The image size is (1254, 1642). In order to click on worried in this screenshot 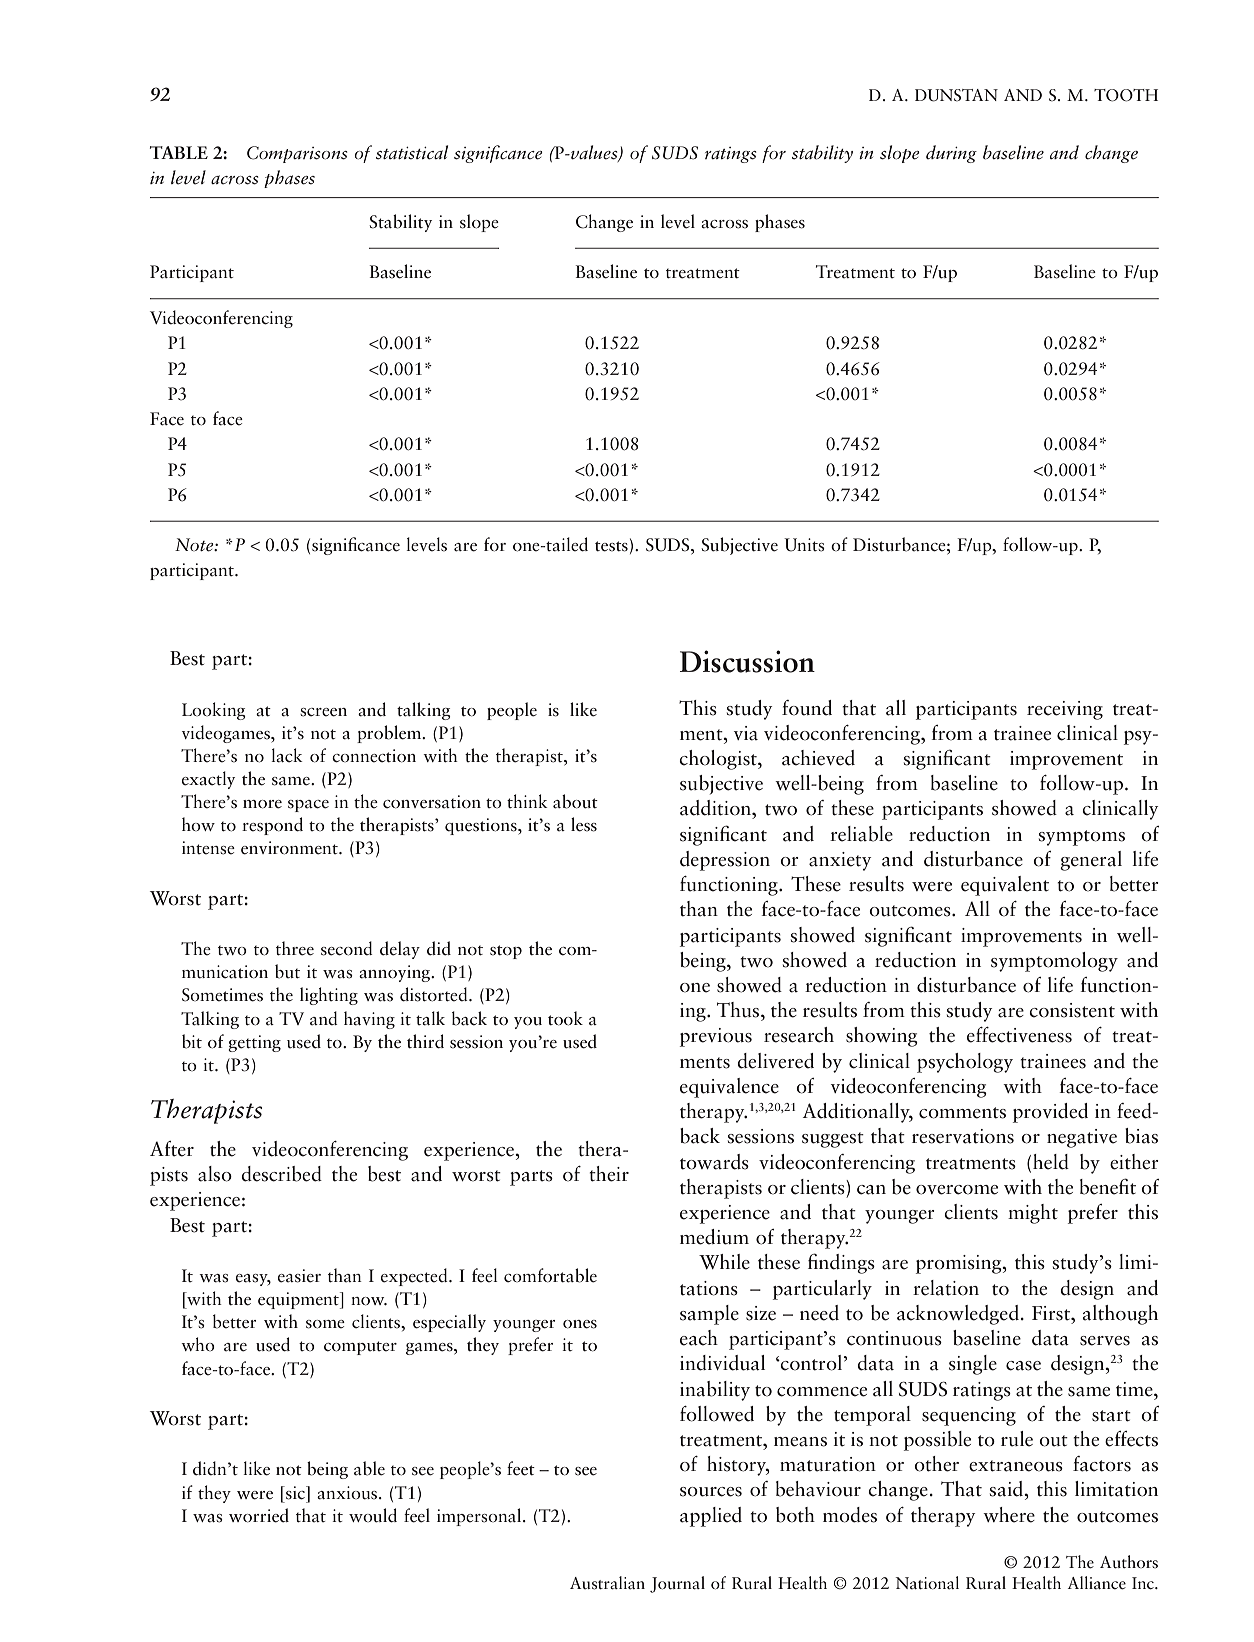, I will do `click(259, 1515)`.
